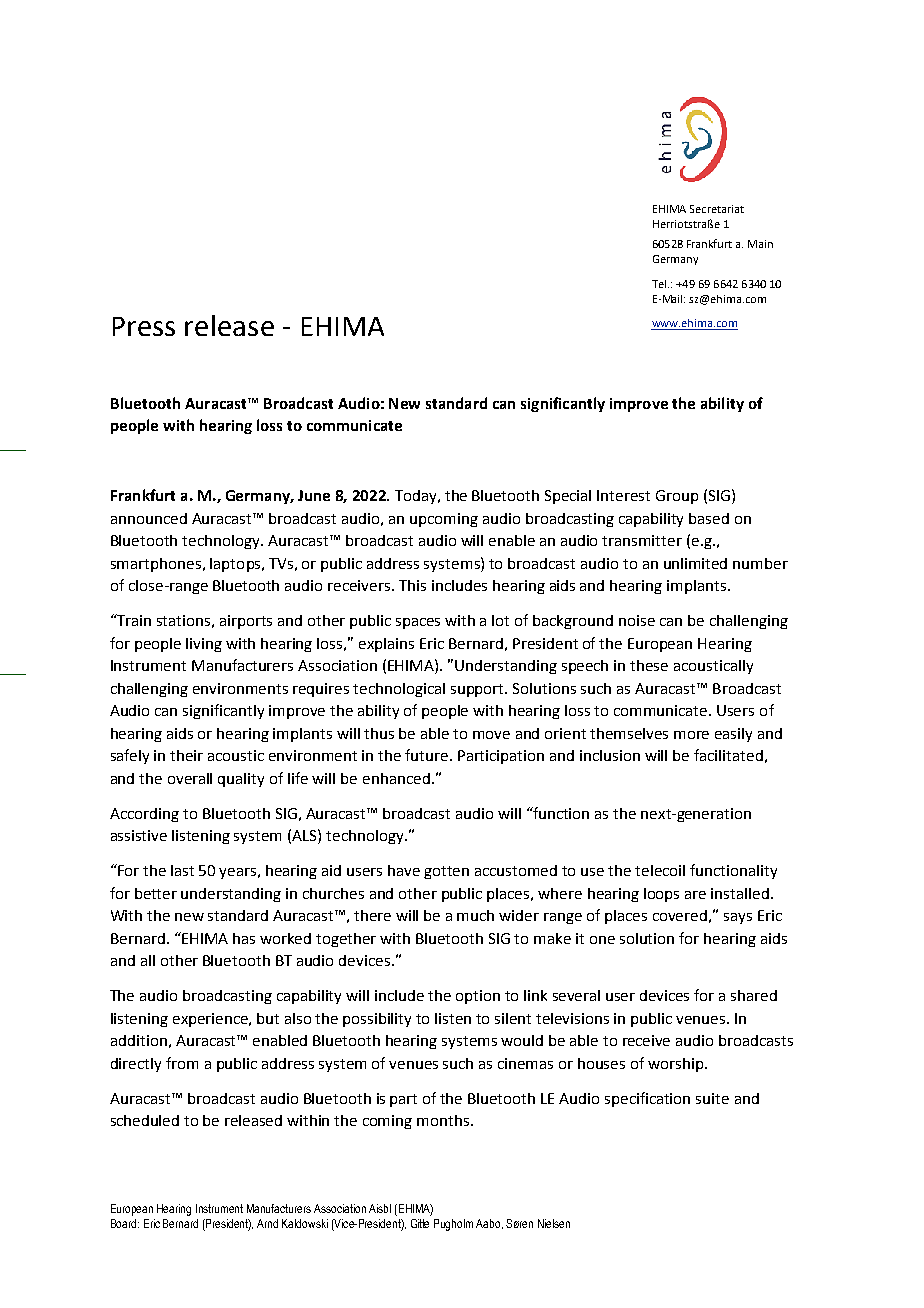  I want to click on Board, so click(125, 1223).
